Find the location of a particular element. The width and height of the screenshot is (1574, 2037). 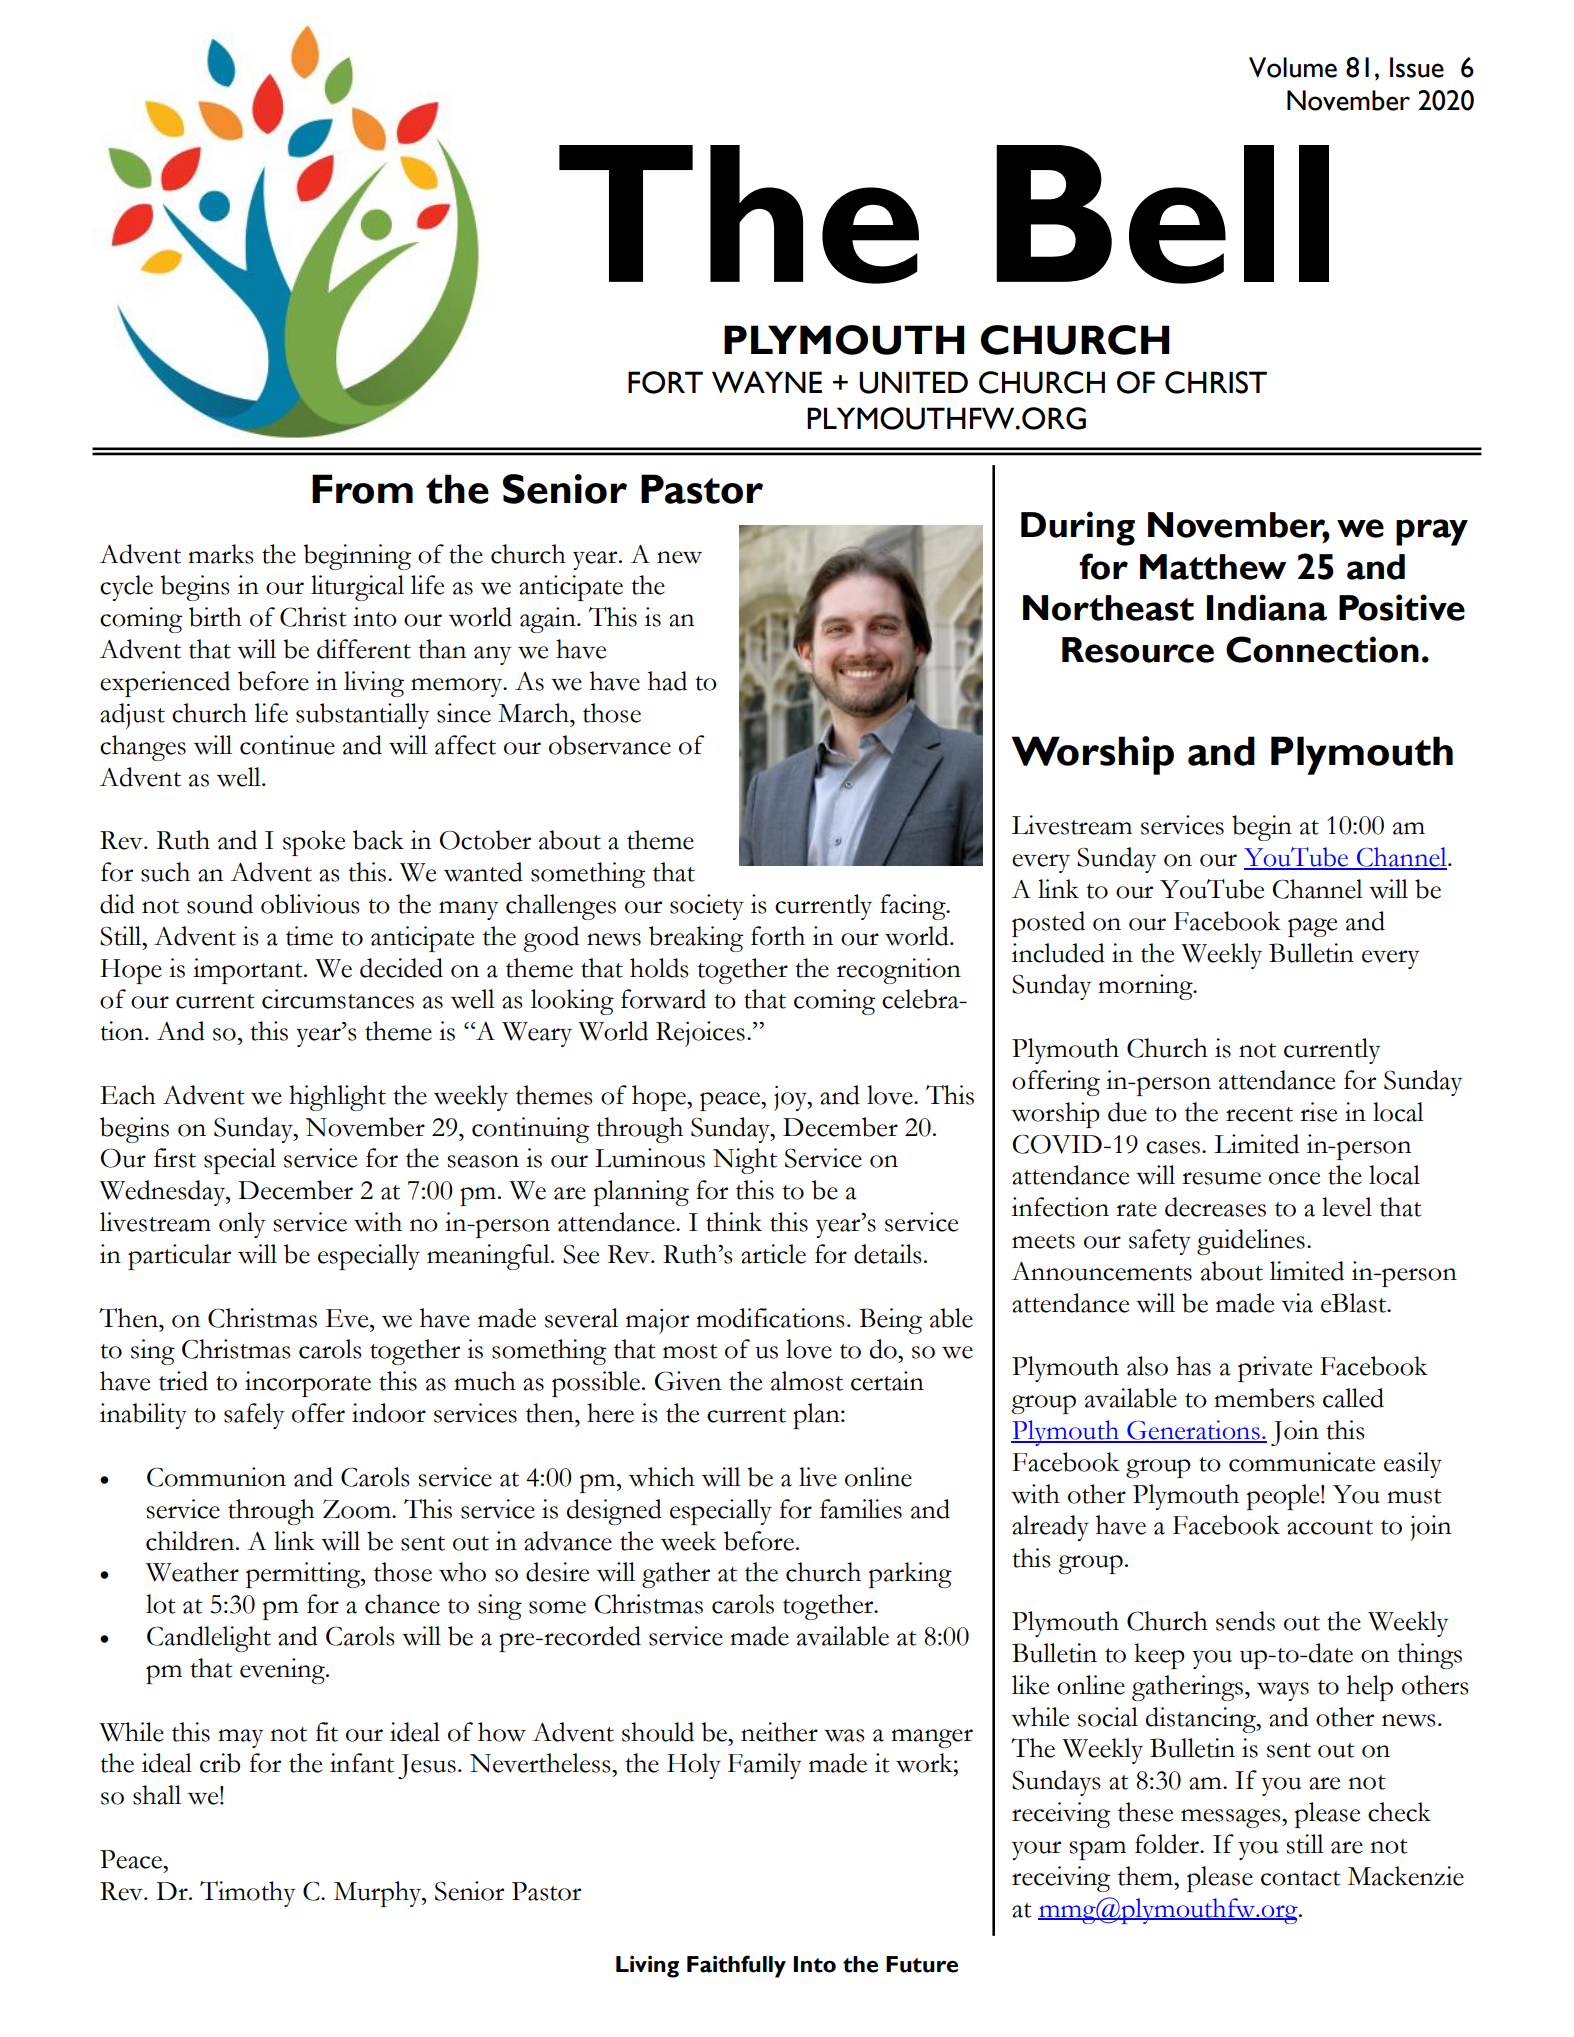

page is located at coordinates (1312, 927).
